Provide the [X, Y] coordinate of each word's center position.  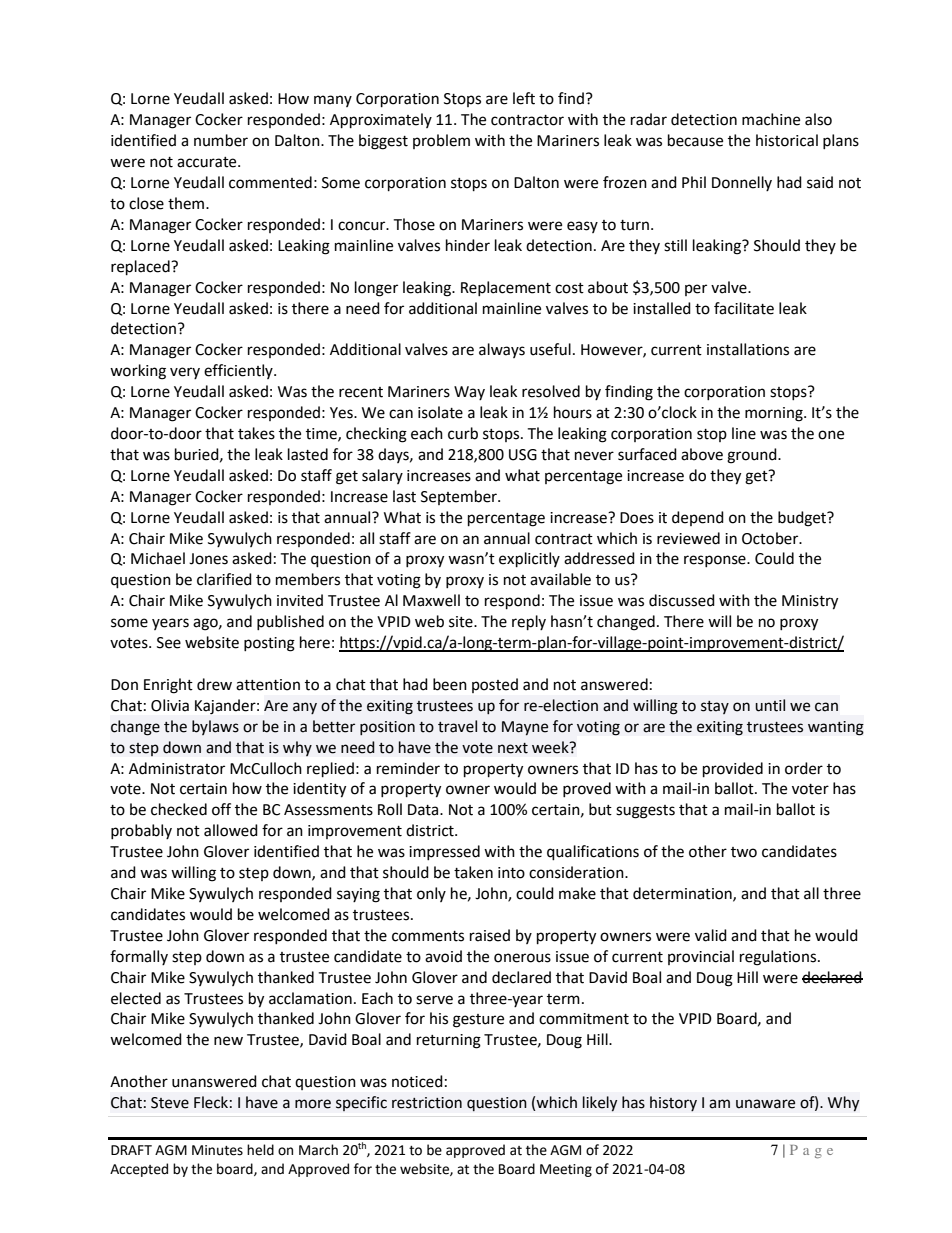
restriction [427, 1103]
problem [441, 141]
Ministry [810, 602]
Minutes [217, 1150]
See [169, 643]
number [221, 140]
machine [771, 119]
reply [529, 623]
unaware [765, 1104]
